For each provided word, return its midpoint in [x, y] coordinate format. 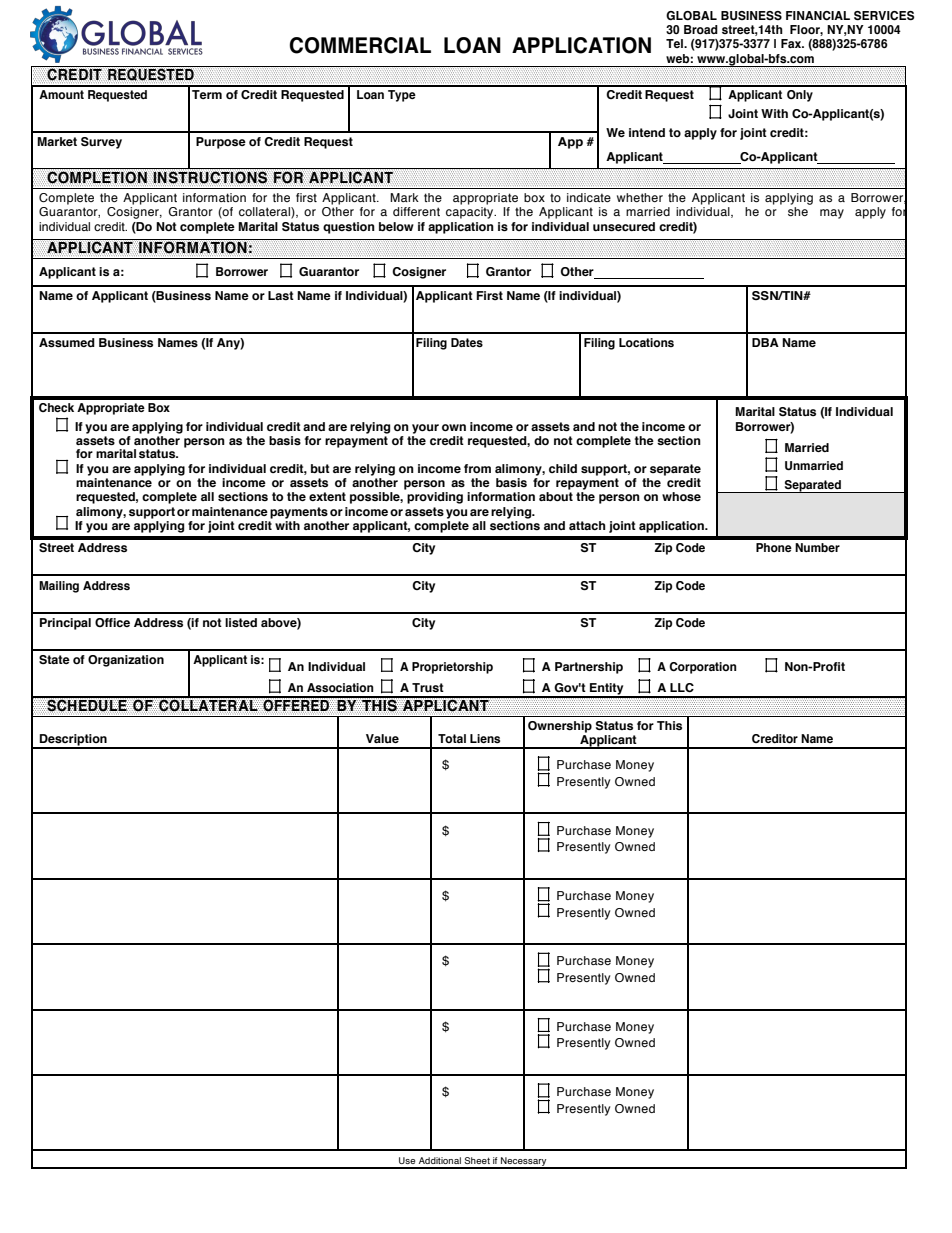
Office [112, 622]
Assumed [67, 343]
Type [402, 96]
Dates [467, 343]
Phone [774, 547]
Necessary [524, 1162]
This [669, 725]
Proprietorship [452, 668]
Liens [485, 738]
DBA [765, 342]
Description [73, 741]
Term [207, 94]
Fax [792, 43]
